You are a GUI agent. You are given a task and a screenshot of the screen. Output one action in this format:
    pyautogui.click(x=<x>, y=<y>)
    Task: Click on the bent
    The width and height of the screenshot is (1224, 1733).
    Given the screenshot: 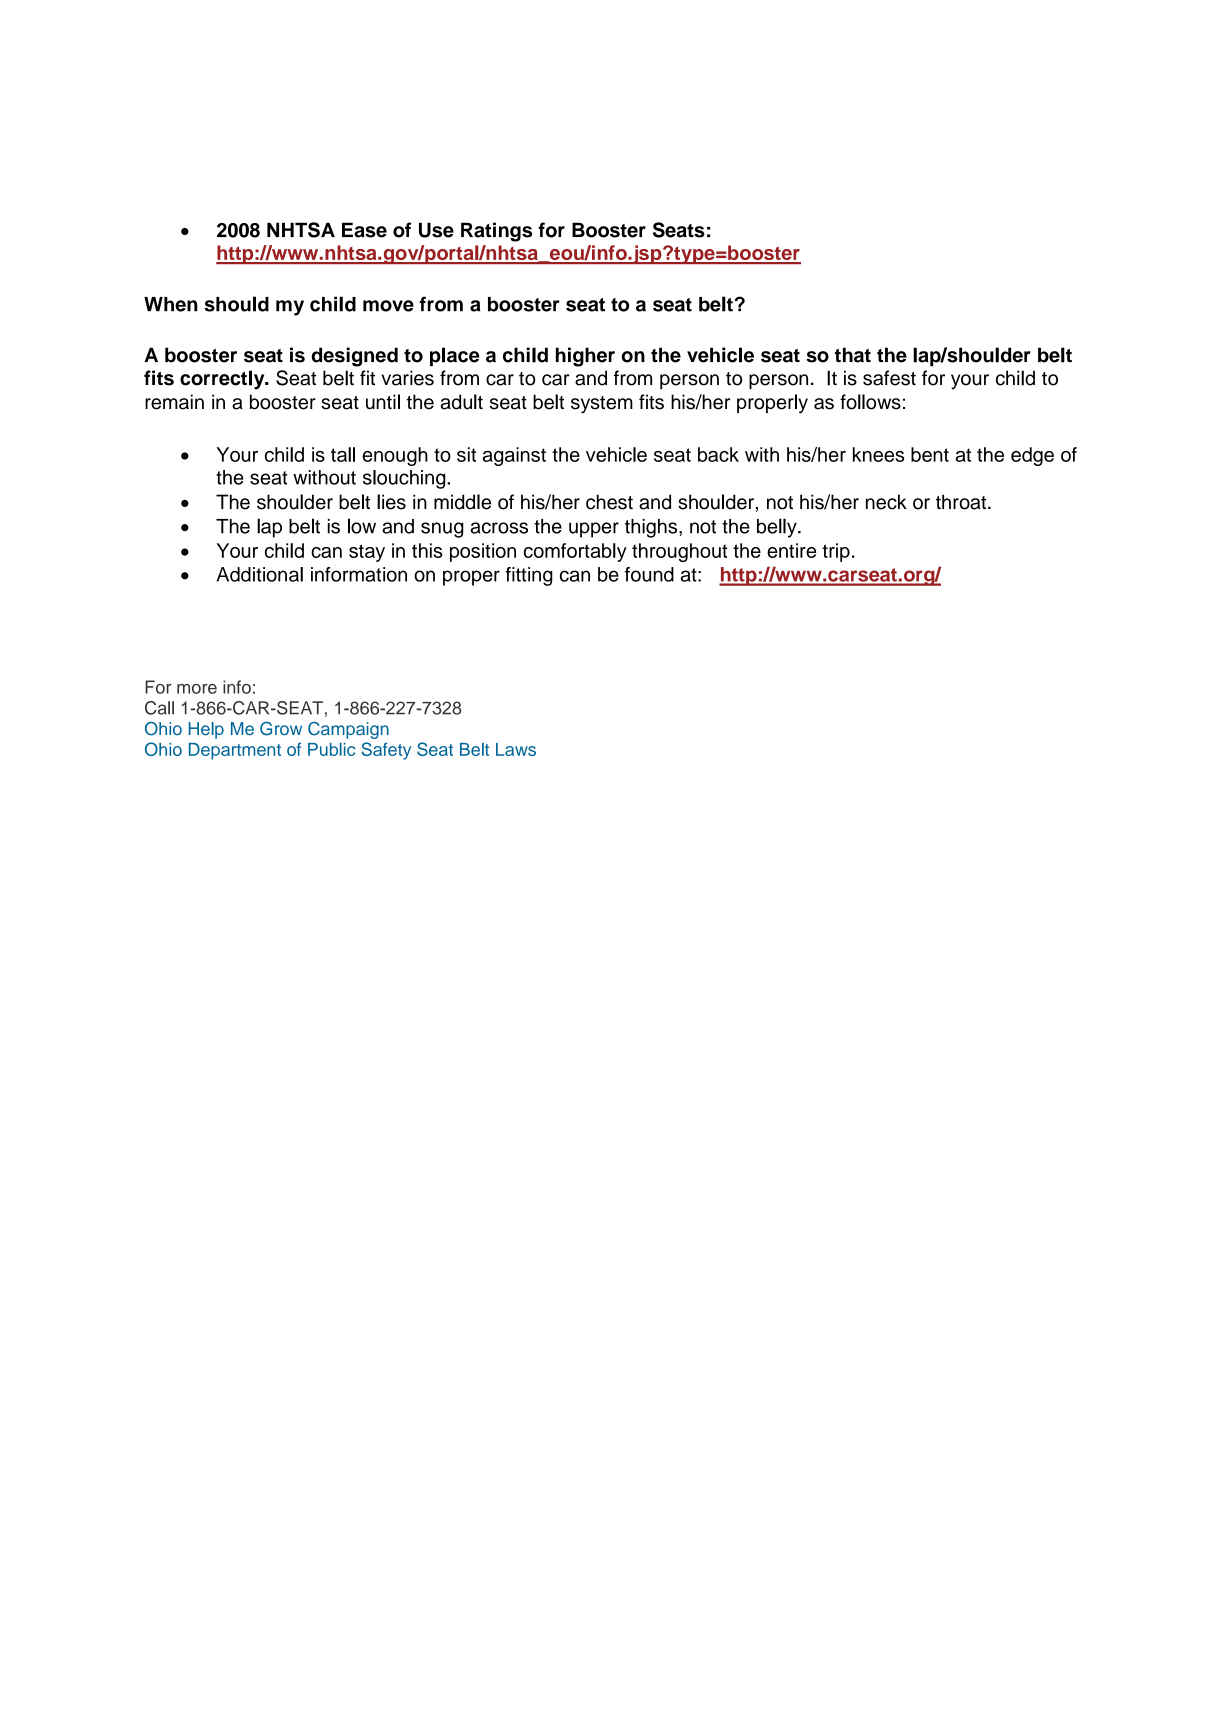 What is the action you would take?
    pyautogui.click(x=930, y=454)
